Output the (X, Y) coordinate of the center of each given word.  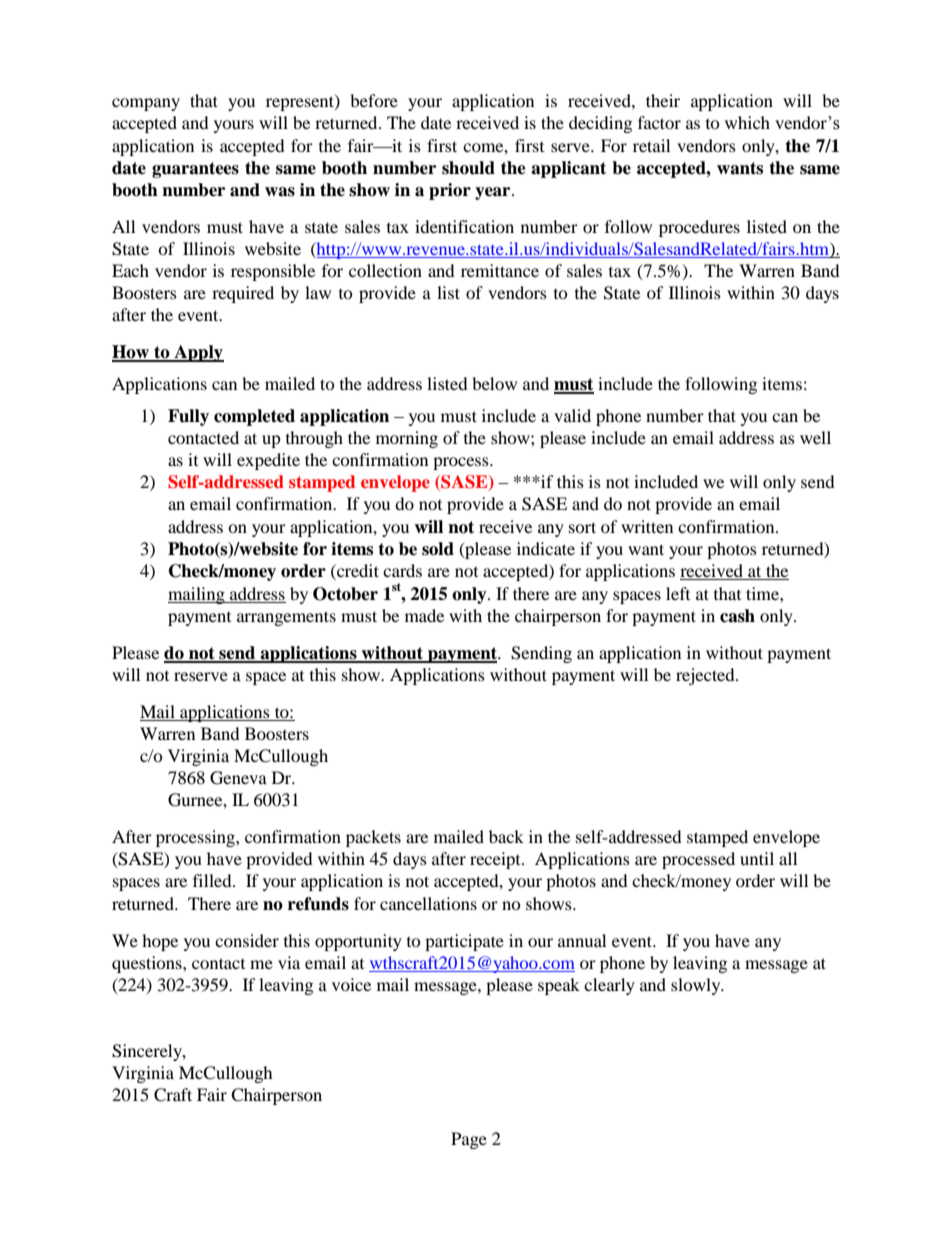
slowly (697, 986)
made (424, 615)
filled (213, 880)
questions (148, 964)
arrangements (286, 618)
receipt (496, 860)
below (494, 383)
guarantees (195, 170)
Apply (198, 353)
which (747, 122)
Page (469, 1140)
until (757, 858)
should (468, 168)
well (815, 437)
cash (737, 616)
